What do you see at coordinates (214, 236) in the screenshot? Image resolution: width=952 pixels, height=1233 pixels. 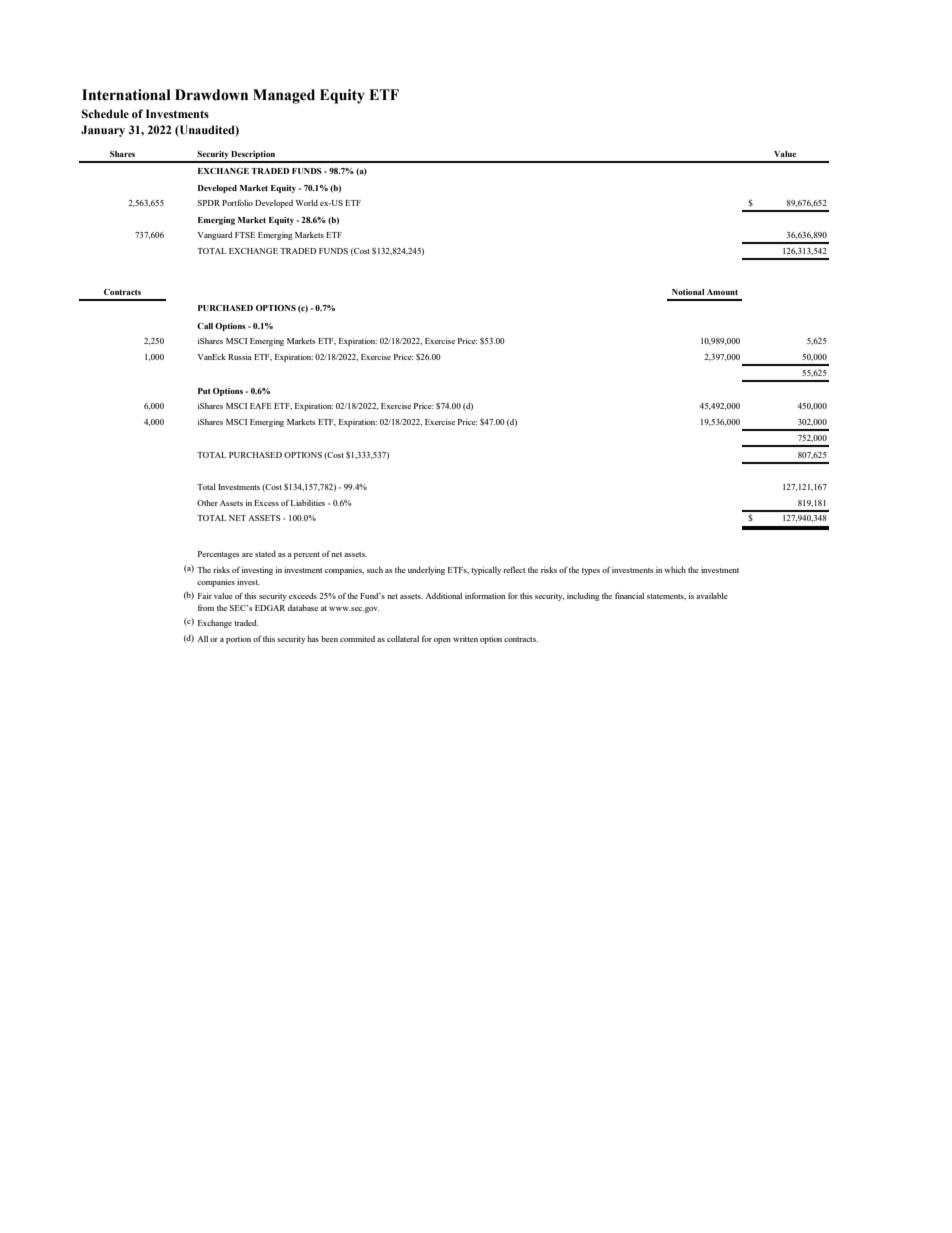 I see `Vanguard` at bounding box center [214, 236].
